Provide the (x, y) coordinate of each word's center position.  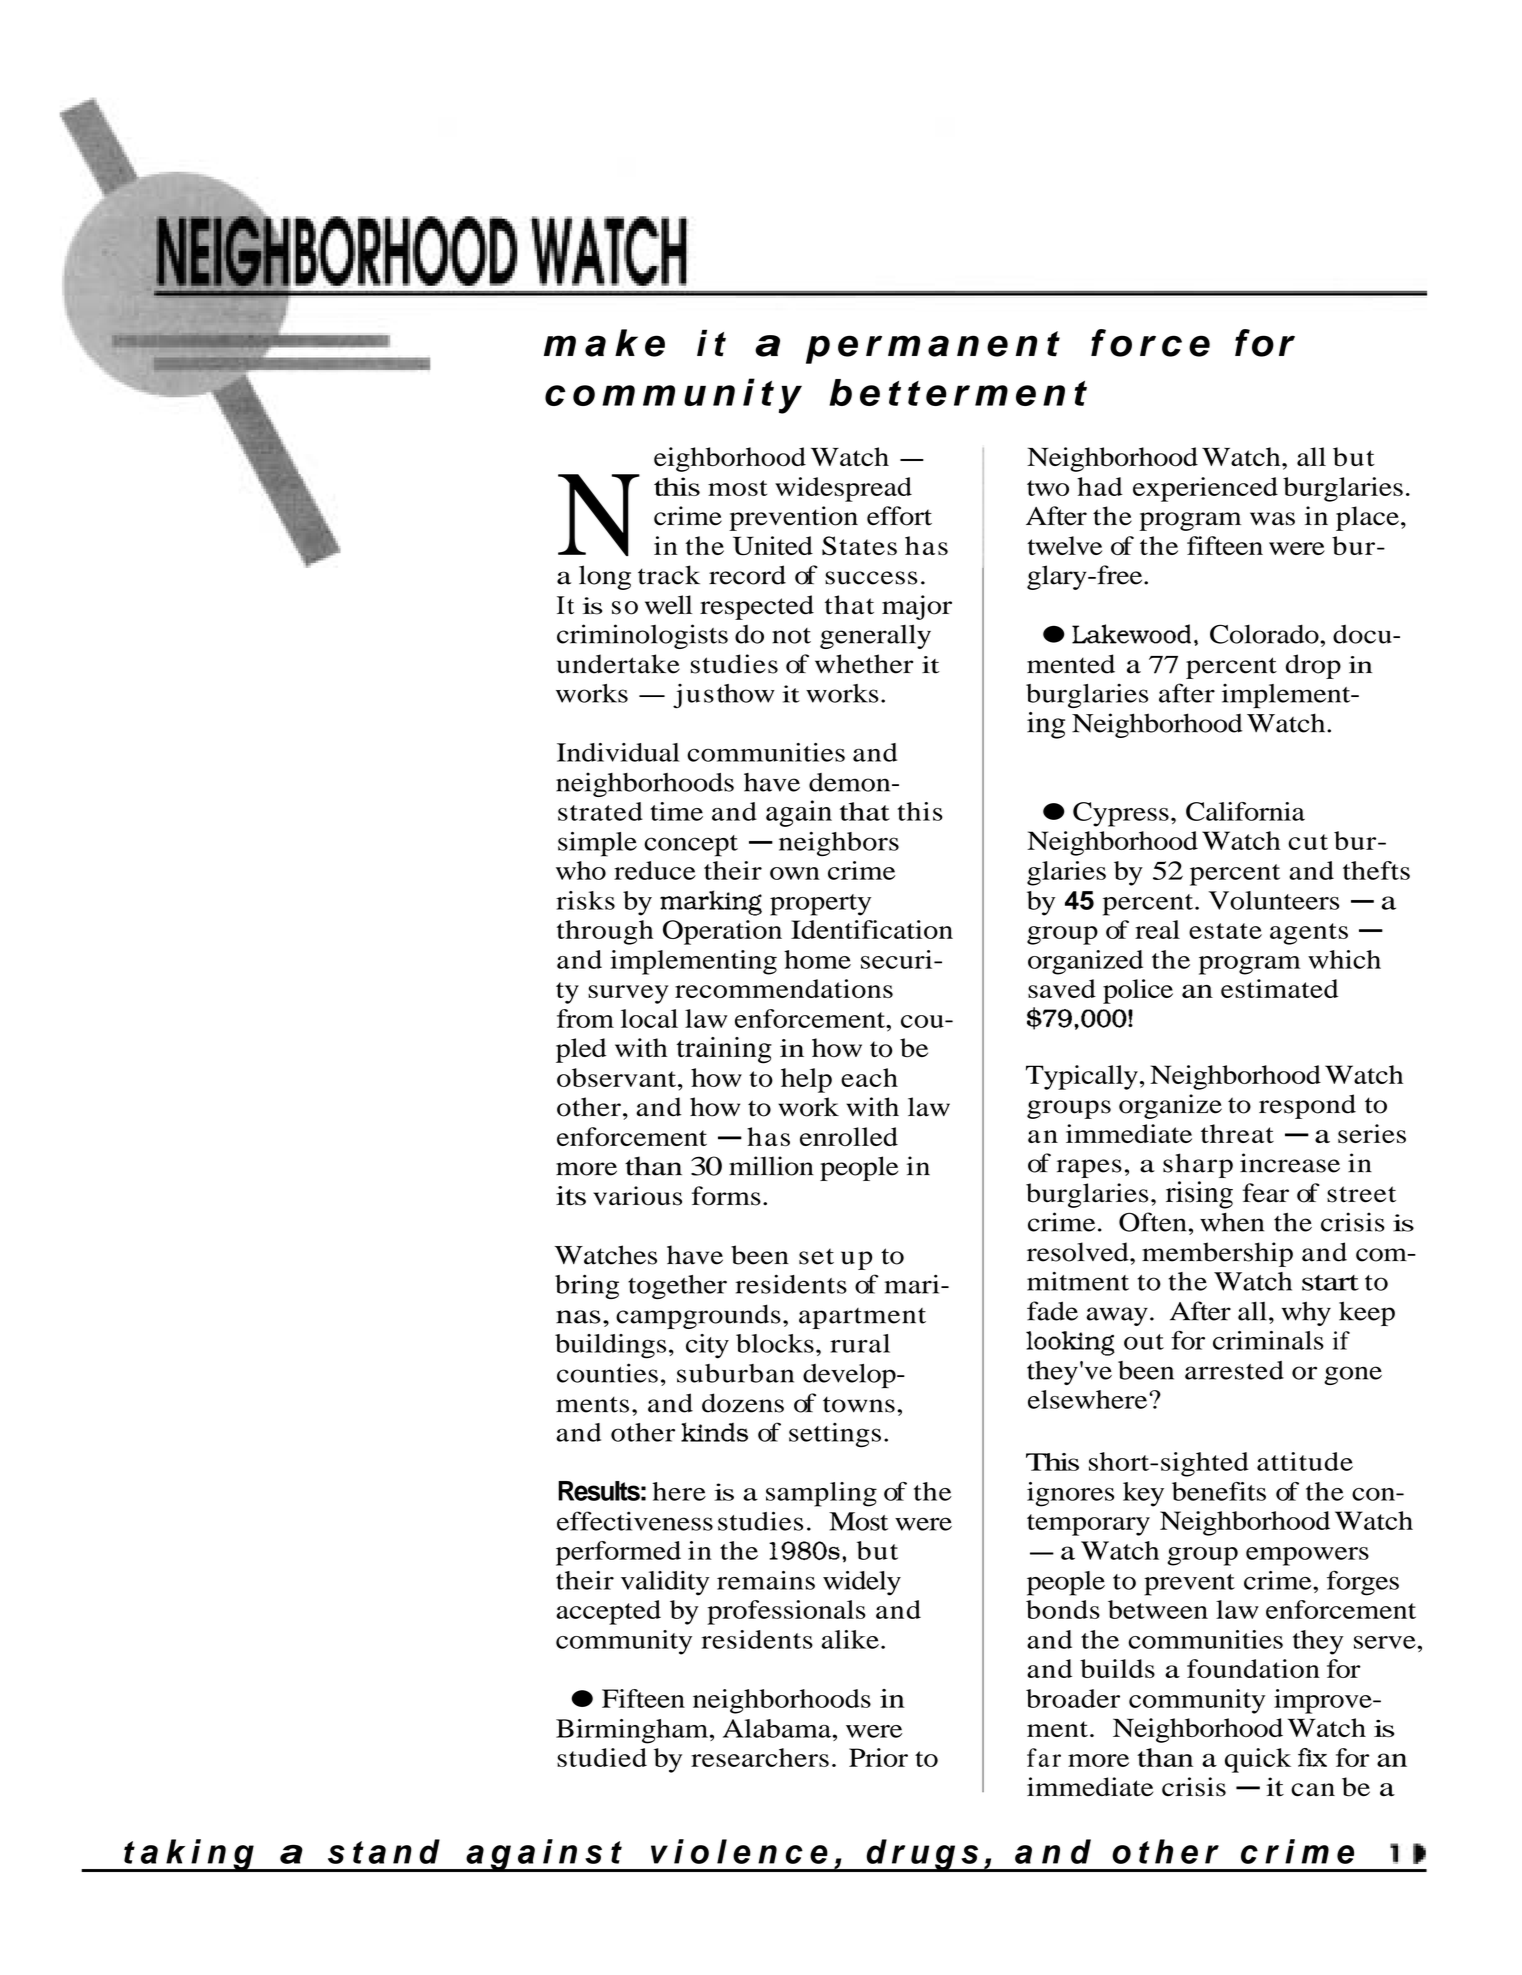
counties (607, 1373)
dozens (743, 1403)
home (817, 959)
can (1313, 1790)
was (1272, 519)
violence (739, 1851)
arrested (1234, 1370)
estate (1225, 931)
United (773, 546)
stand (384, 1851)
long (605, 577)
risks (585, 900)
